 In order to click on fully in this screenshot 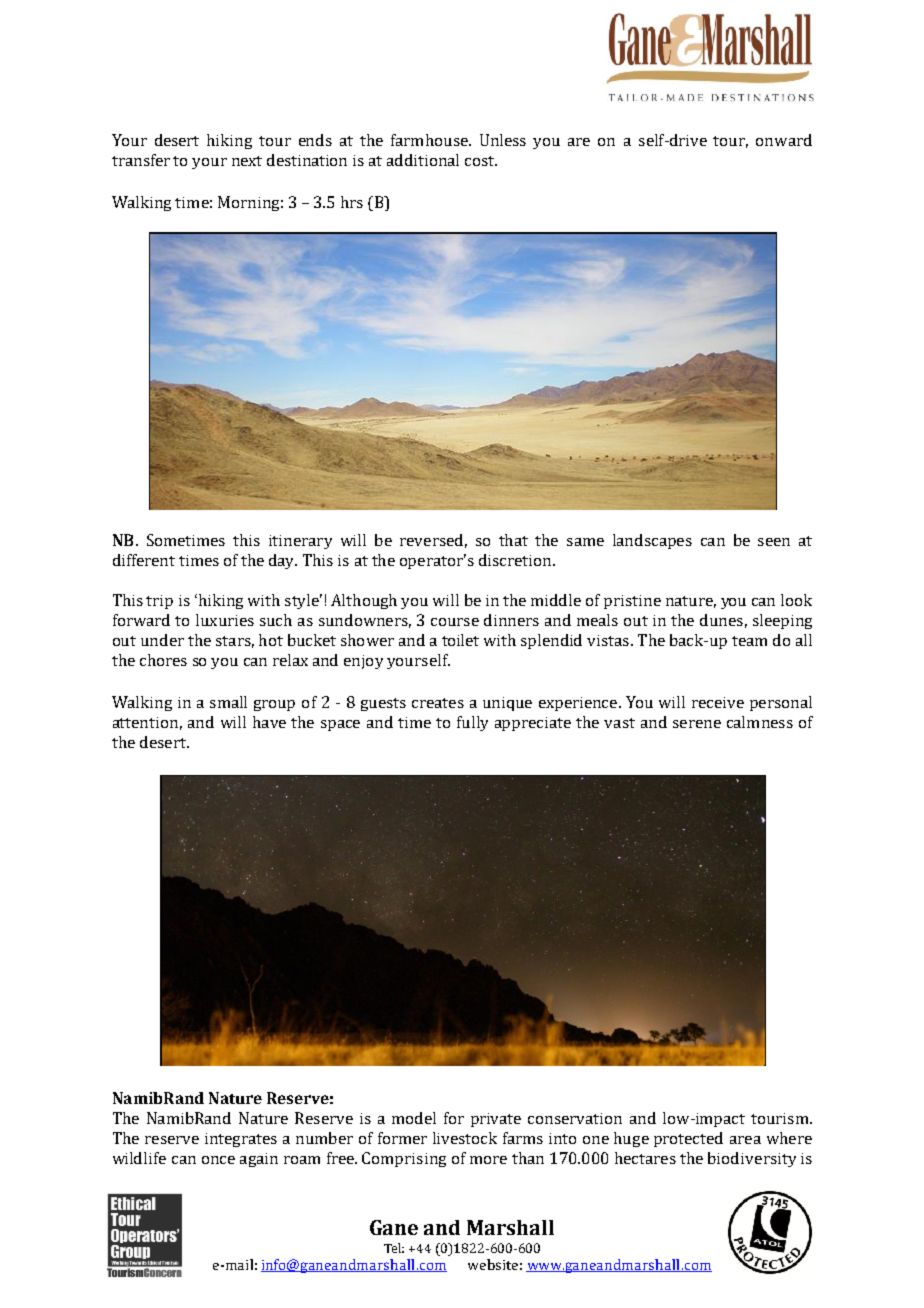, I will do `click(472, 723)`.
